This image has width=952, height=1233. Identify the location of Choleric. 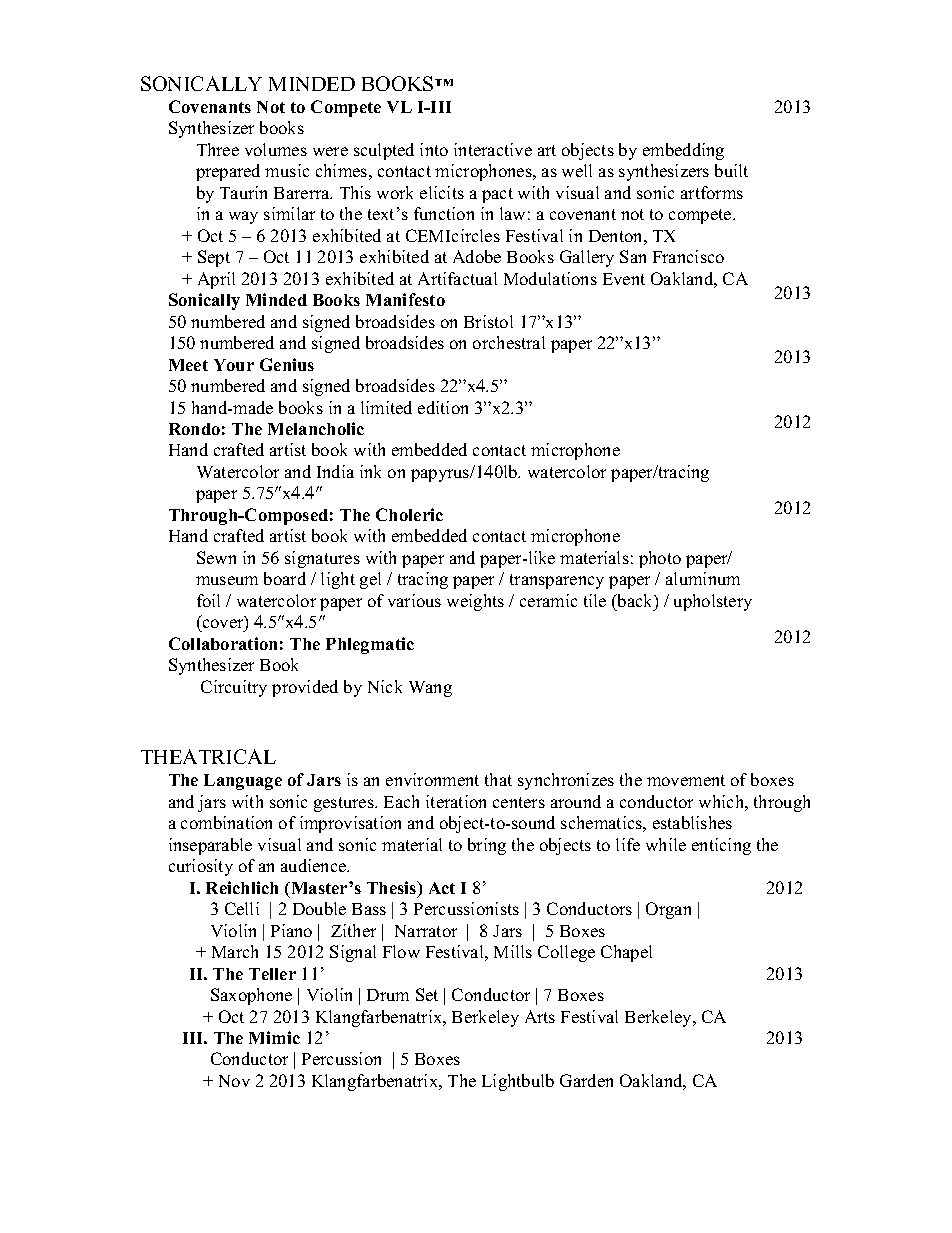
(409, 514).
